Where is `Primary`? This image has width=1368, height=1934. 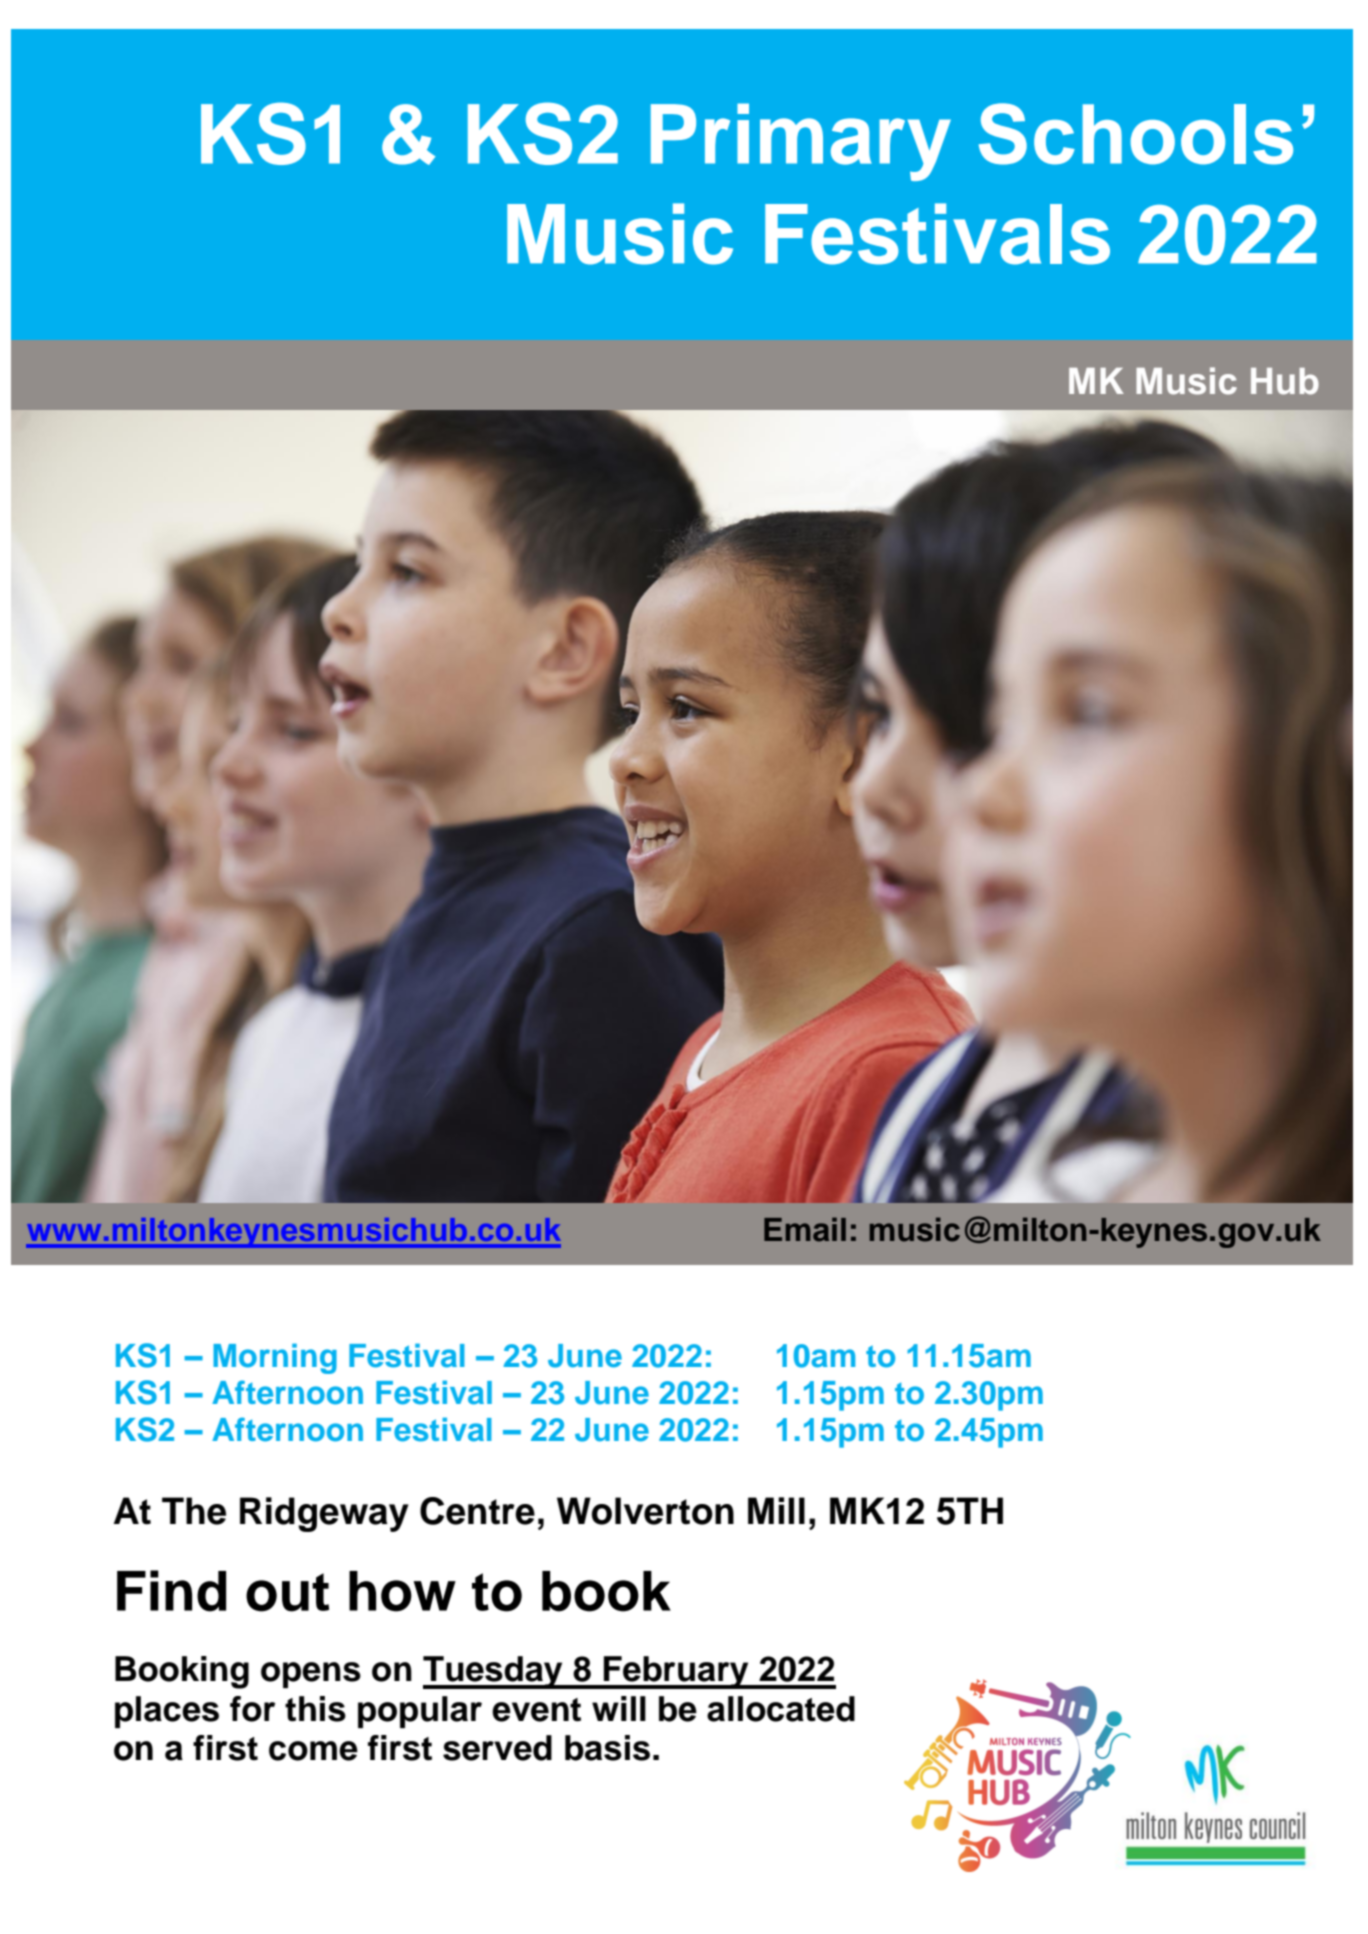
Primary is located at coordinates (801, 142).
